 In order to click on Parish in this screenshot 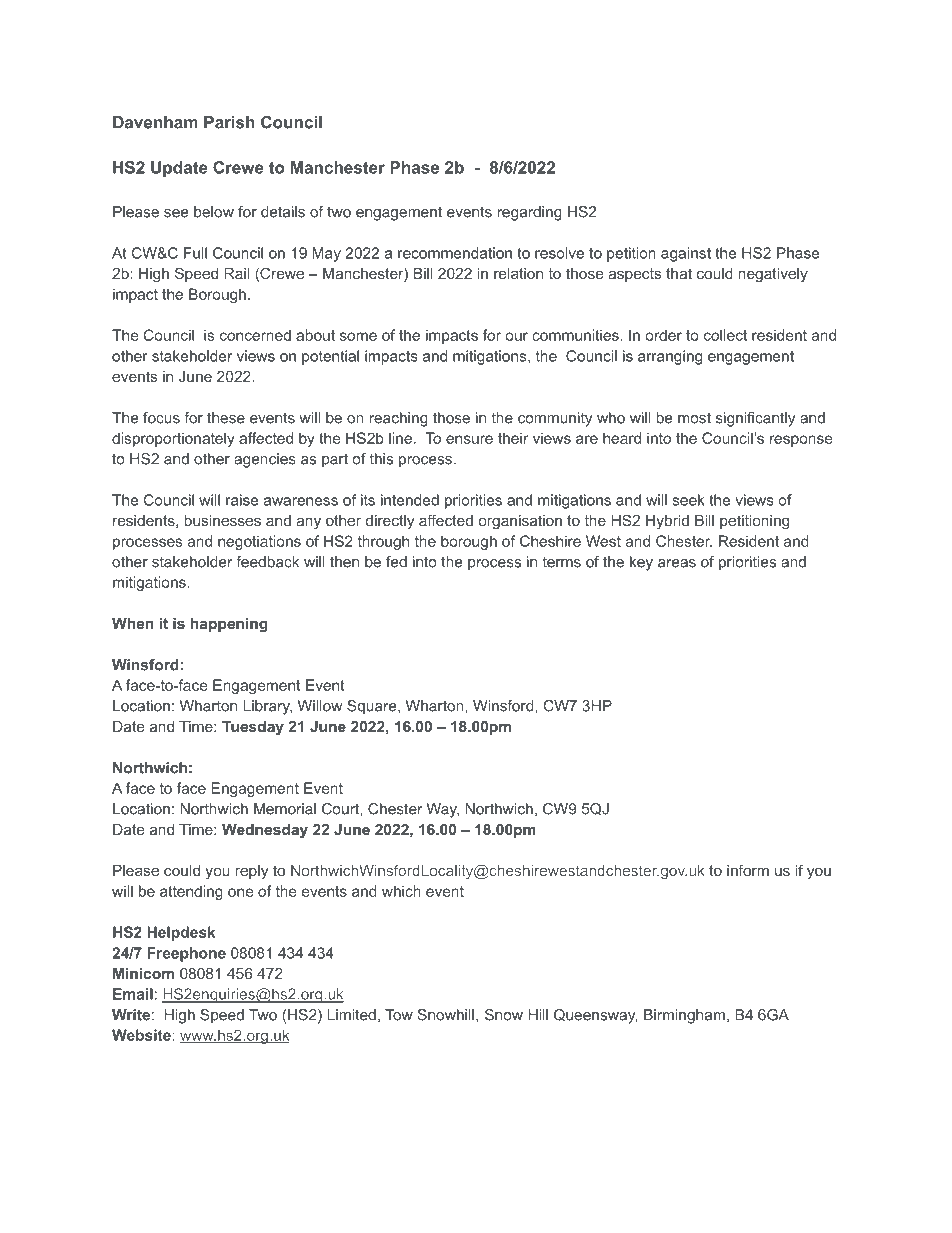, I will do `click(229, 122)`.
